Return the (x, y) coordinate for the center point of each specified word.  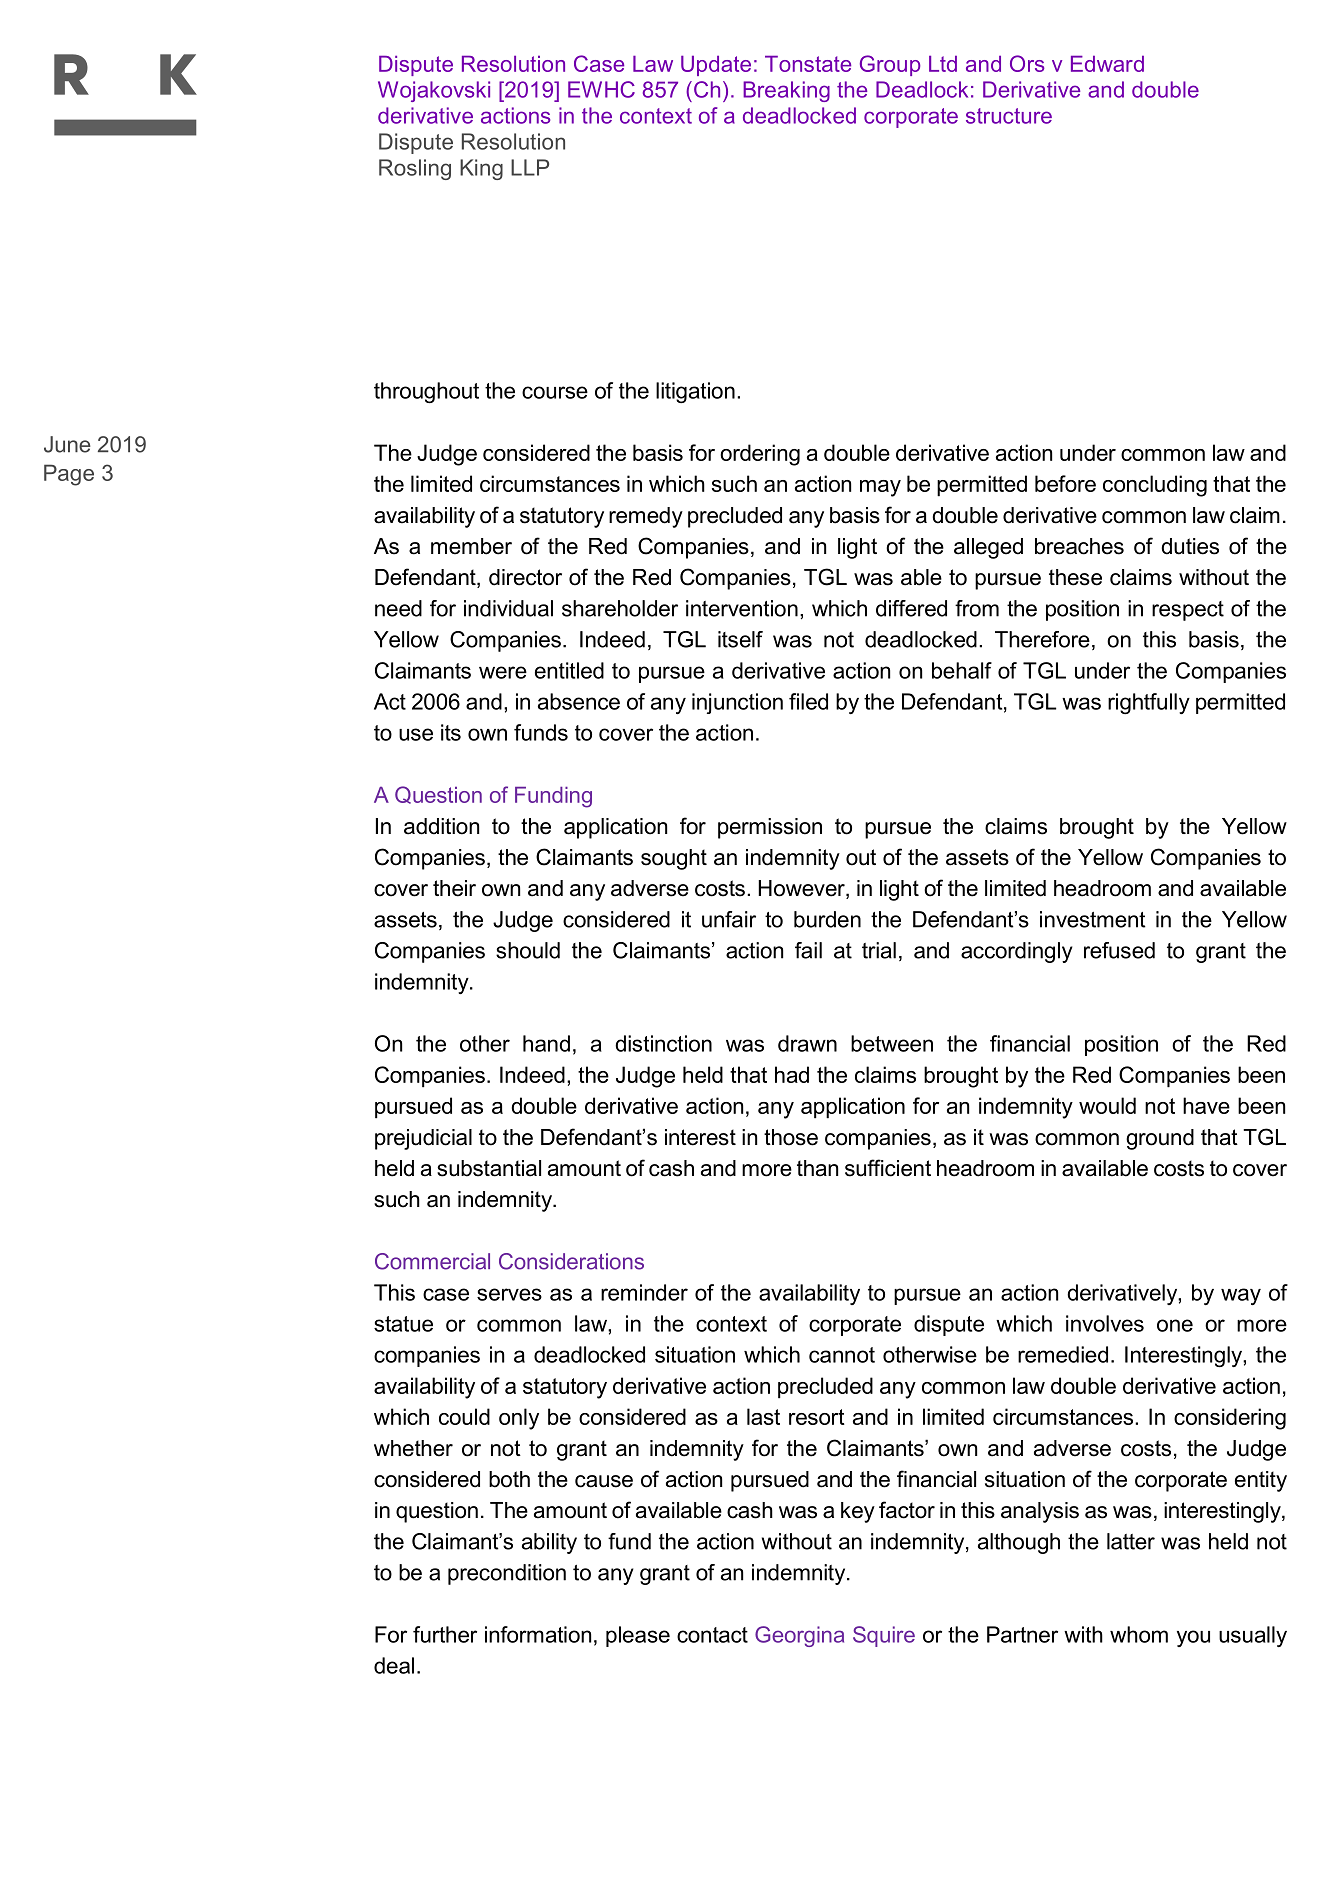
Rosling (415, 169)
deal (394, 1665)
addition (441, 826)
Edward (1107, 63)
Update (716, 65)
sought (674, 859)
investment (1093, 919)
